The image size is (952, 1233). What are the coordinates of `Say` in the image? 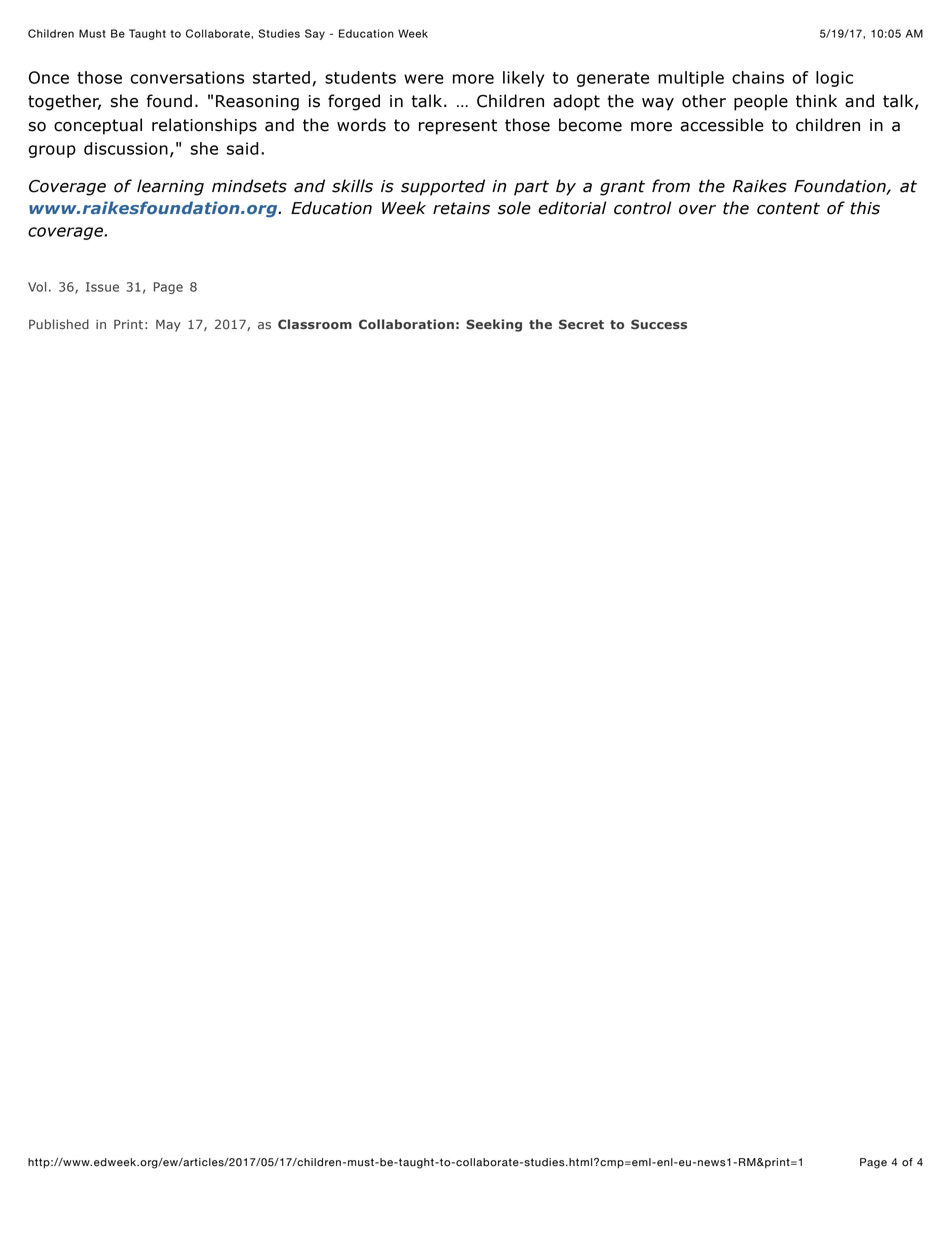 It's located at (315, 34).
